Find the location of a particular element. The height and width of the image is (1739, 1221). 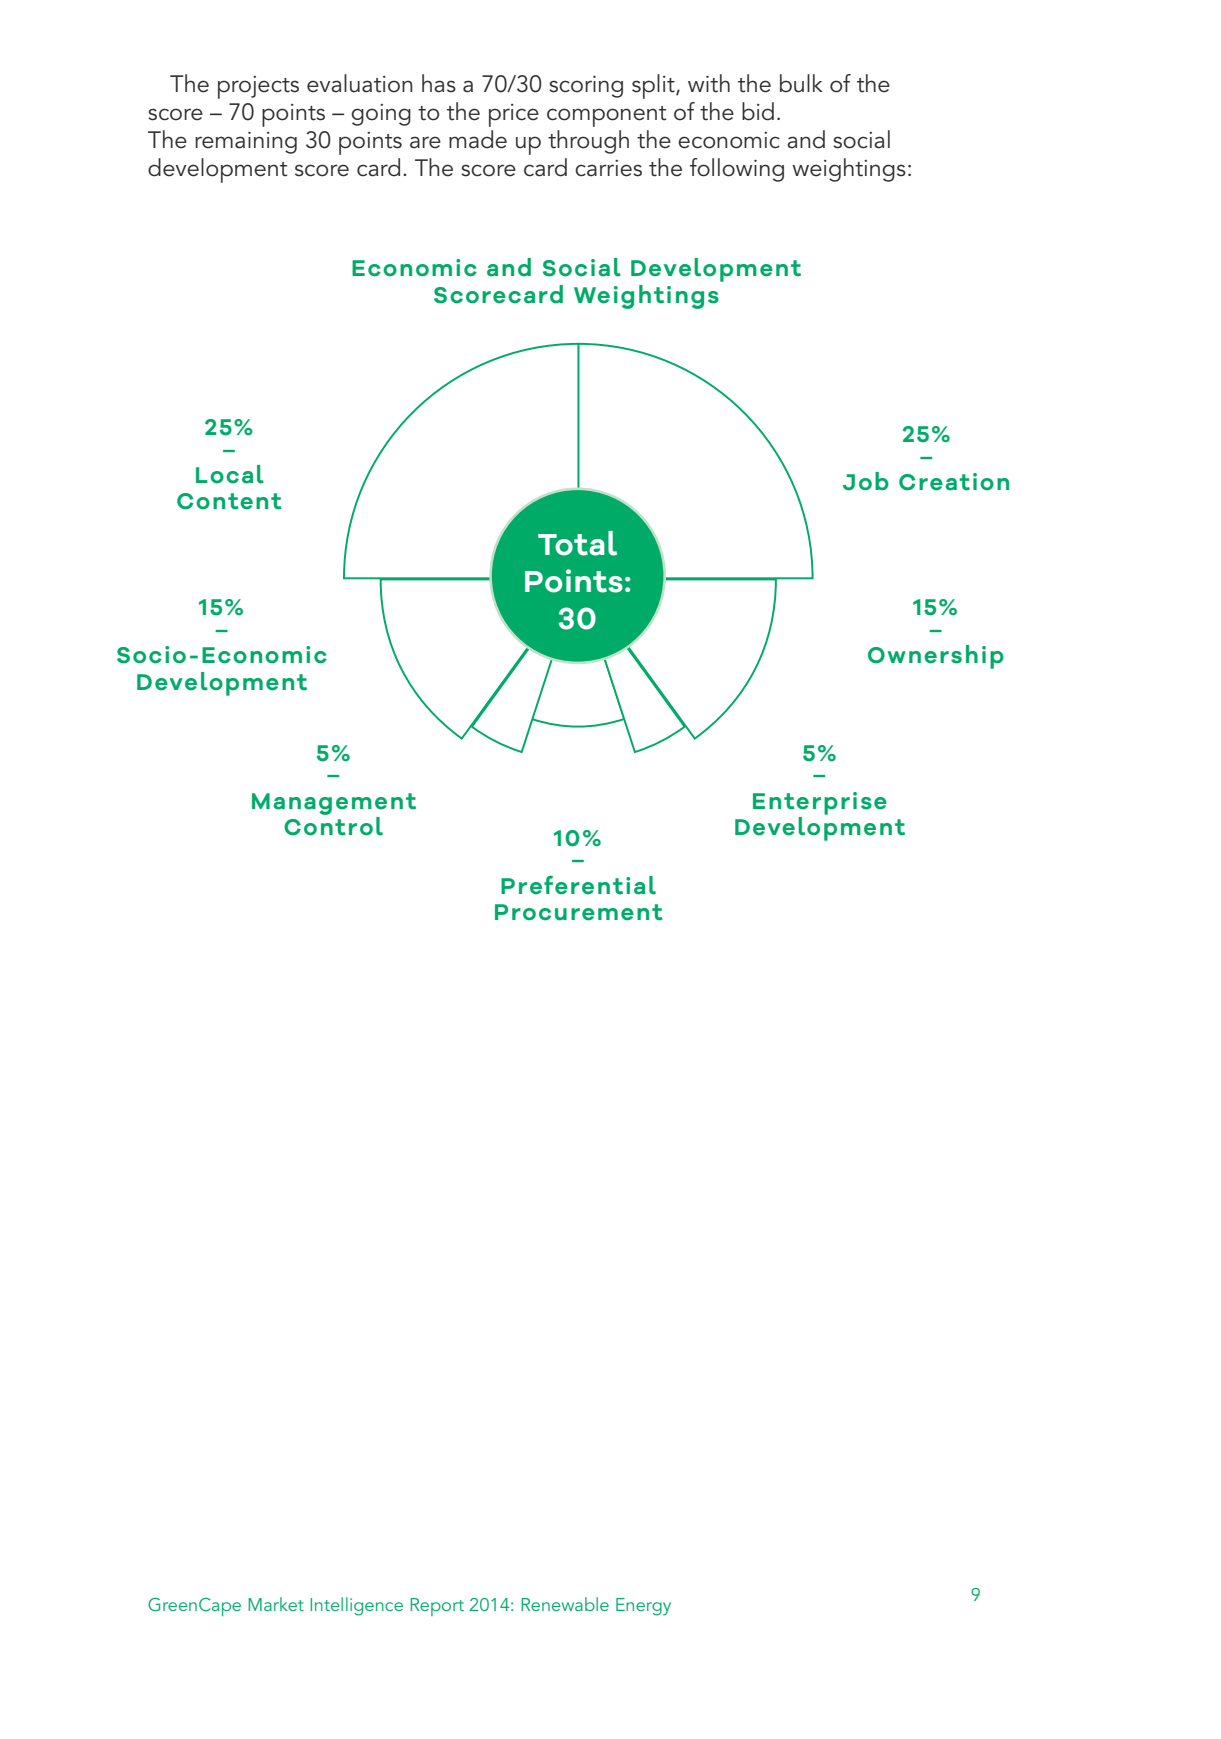

Enterprise is located at coordinates (820, 803).
